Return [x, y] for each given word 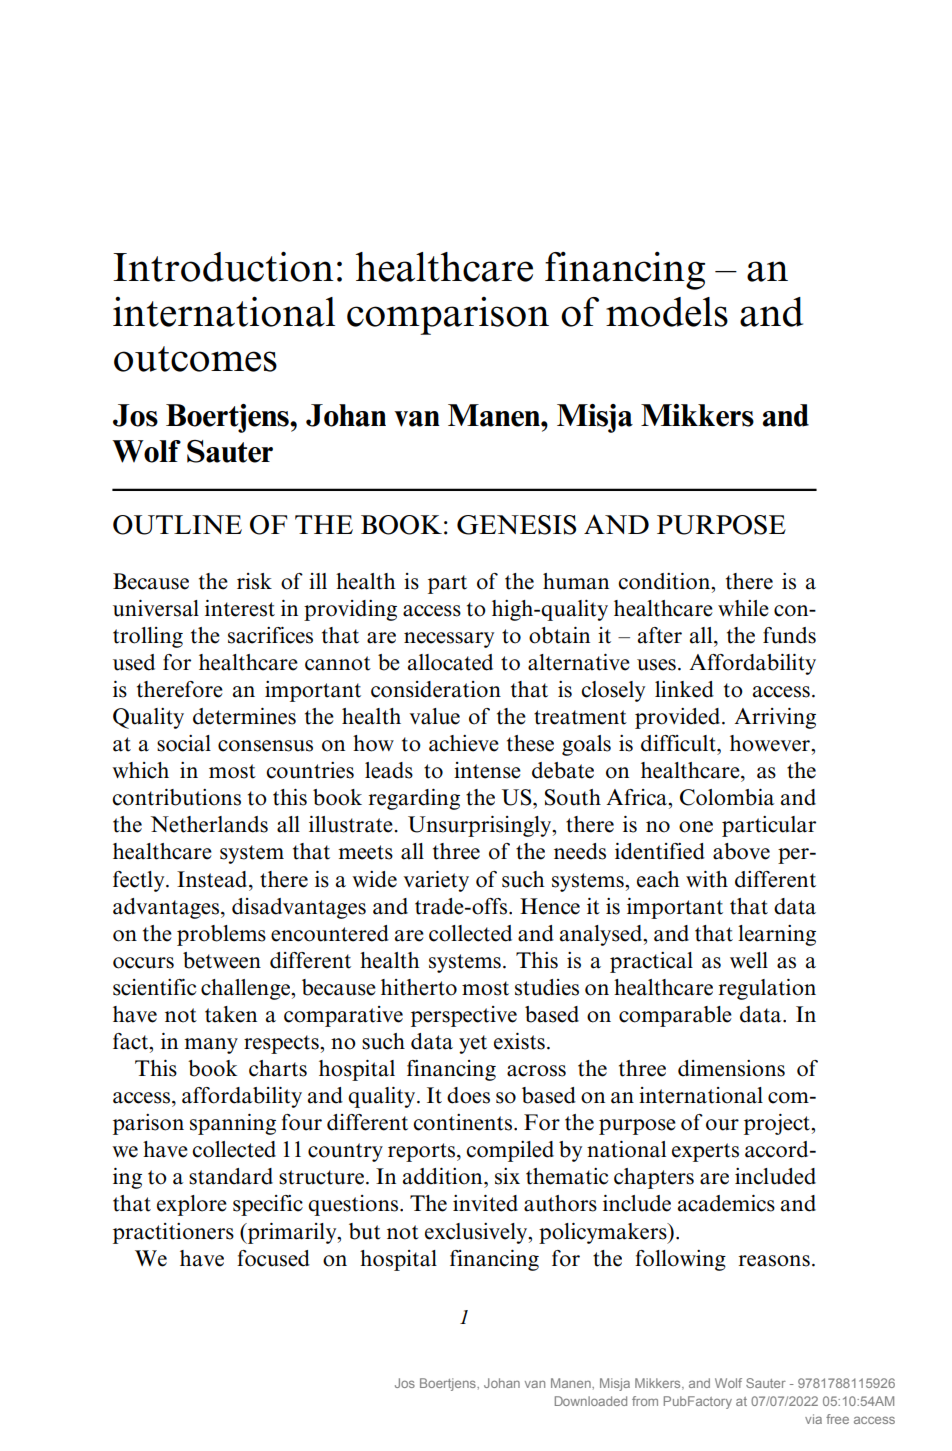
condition [665, 581]
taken [231, 1014]
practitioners [173, 1233]
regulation [767, 989]
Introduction [223, 266]
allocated [450, 662]
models [667, 312]
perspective [464, 1016]
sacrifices [270, 635]
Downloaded [591, 1401]
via [813, 1419]
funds [789, 635]
